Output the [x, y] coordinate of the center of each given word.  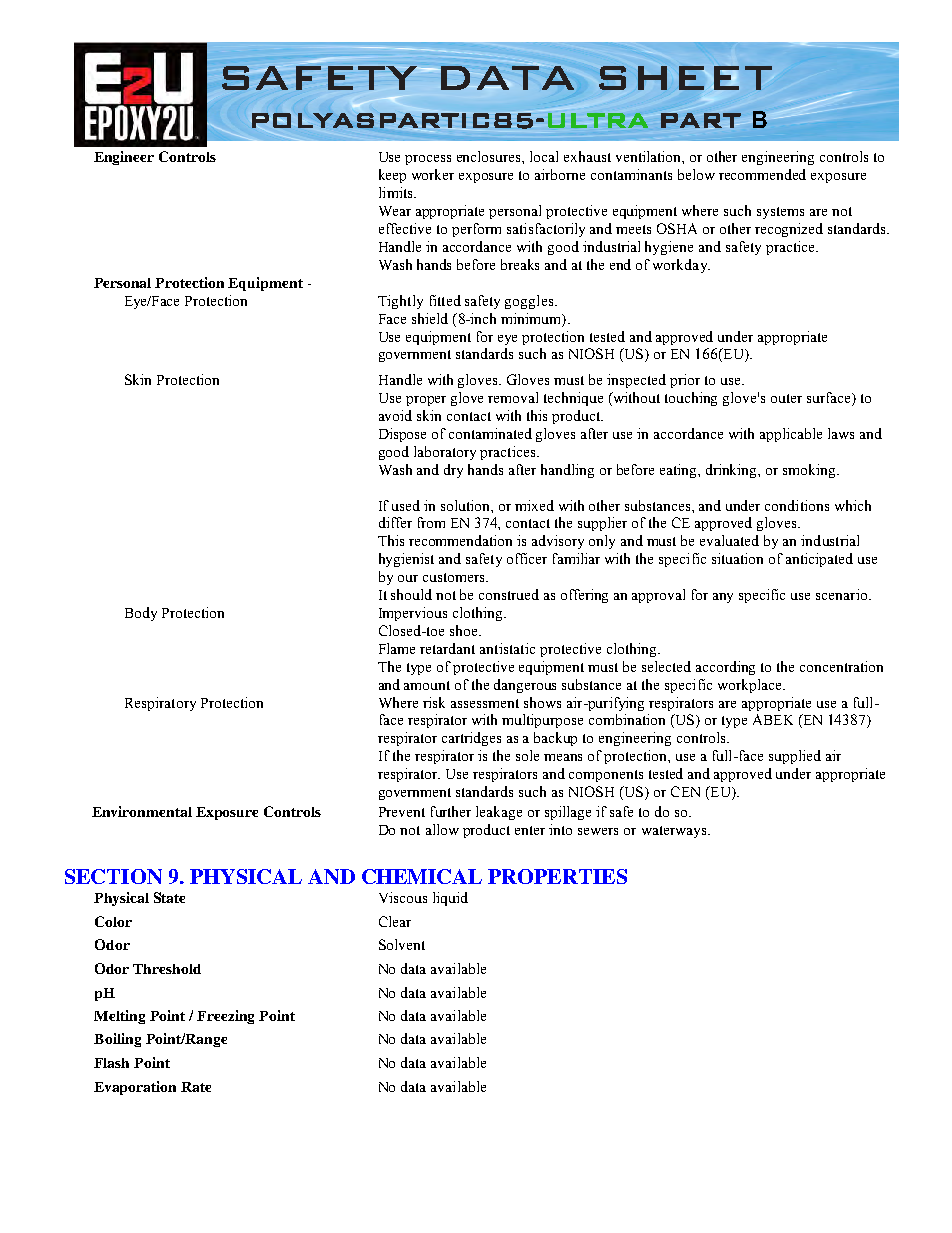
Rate [196, 1087]
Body [141, 614]
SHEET [685, 78]
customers [455, 577]
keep [392, 176]
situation [737, 558]
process [428, 160]
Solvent [402, 944]
